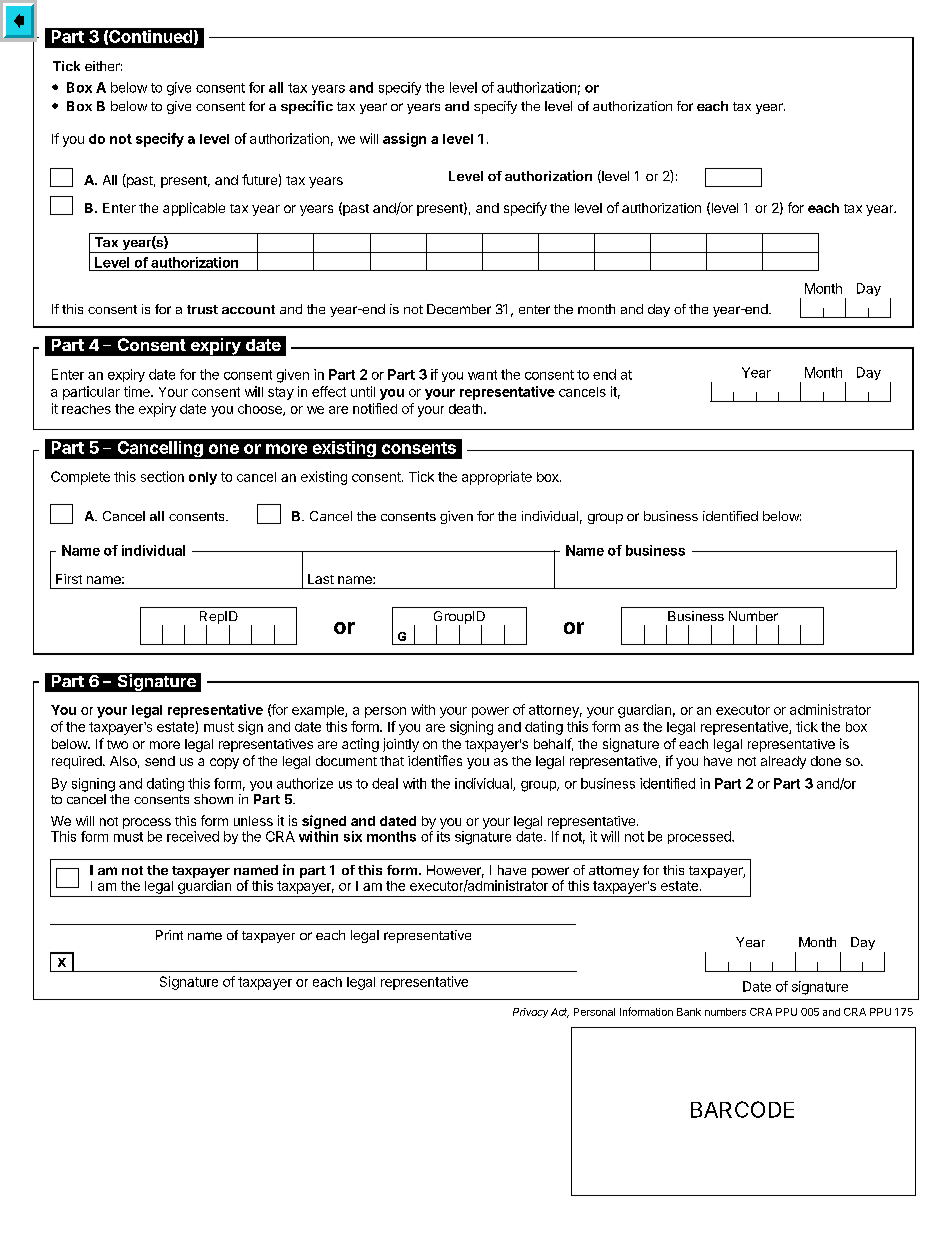 This document has height=1233, width=952. I want to click on already, so click(783, 762).
